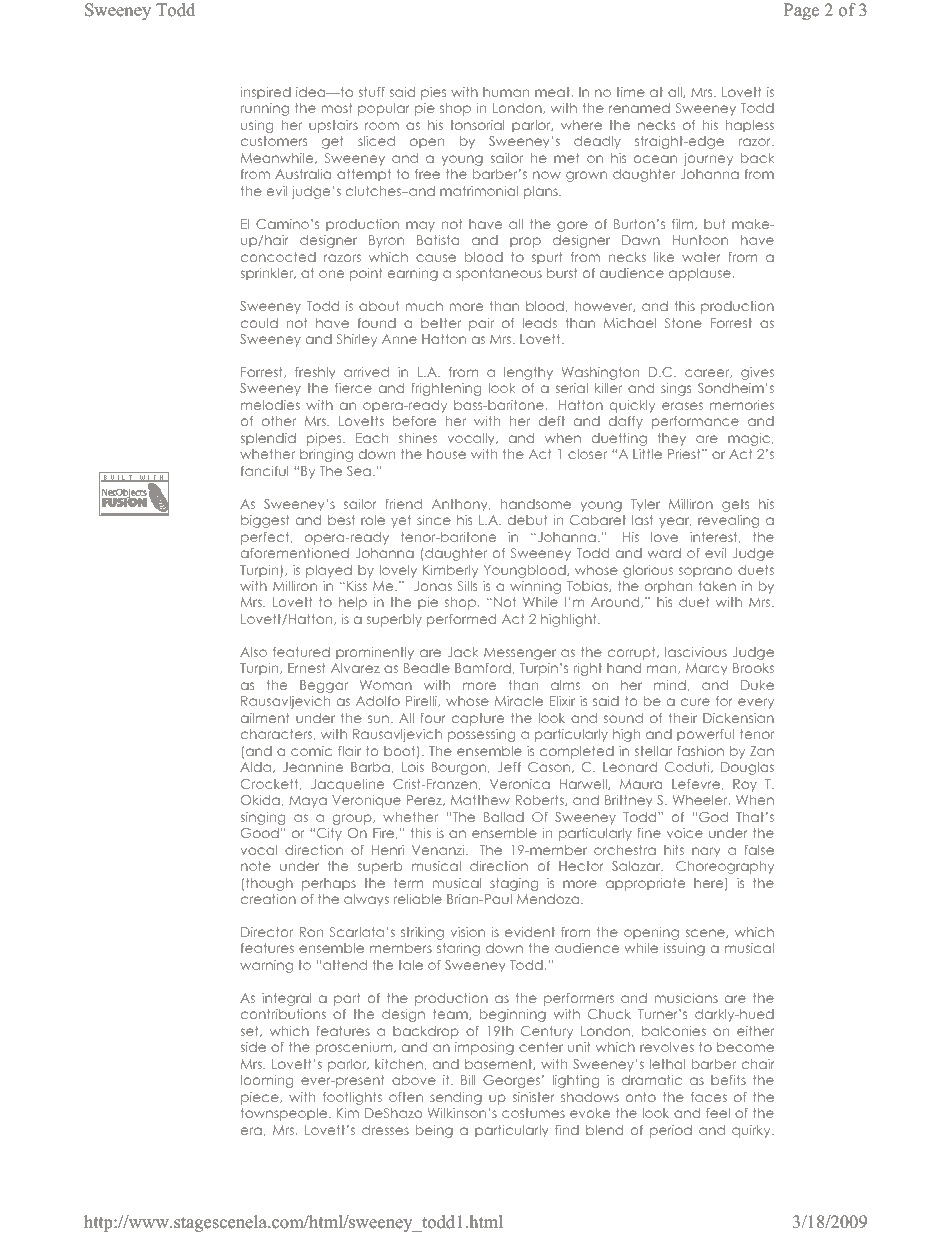  Describe the element at coordinates (717, 586) in the page. I see `taken` at that location.
